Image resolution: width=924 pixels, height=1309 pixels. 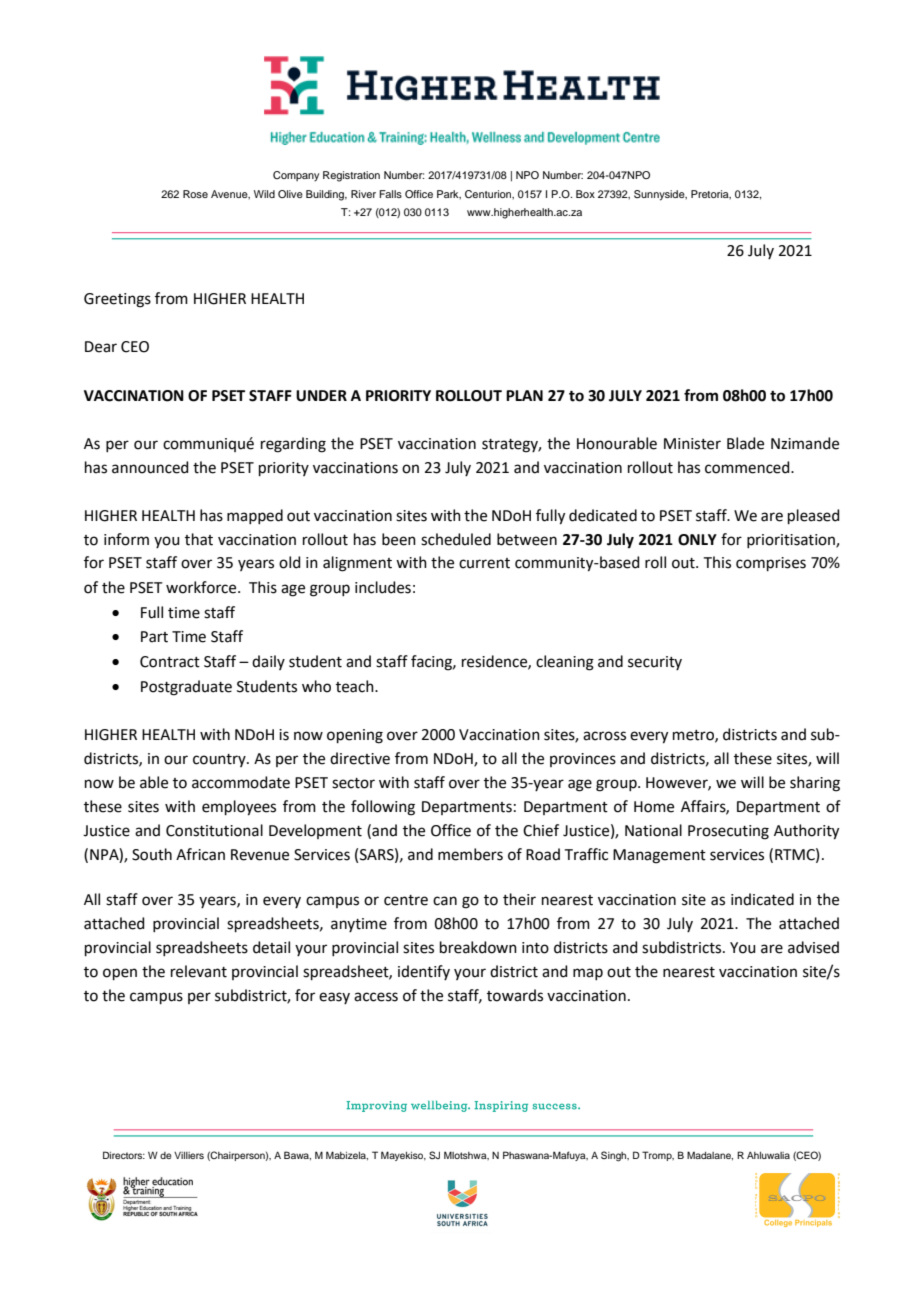 I want to click on Singh, so click(x=615, y=1156).
